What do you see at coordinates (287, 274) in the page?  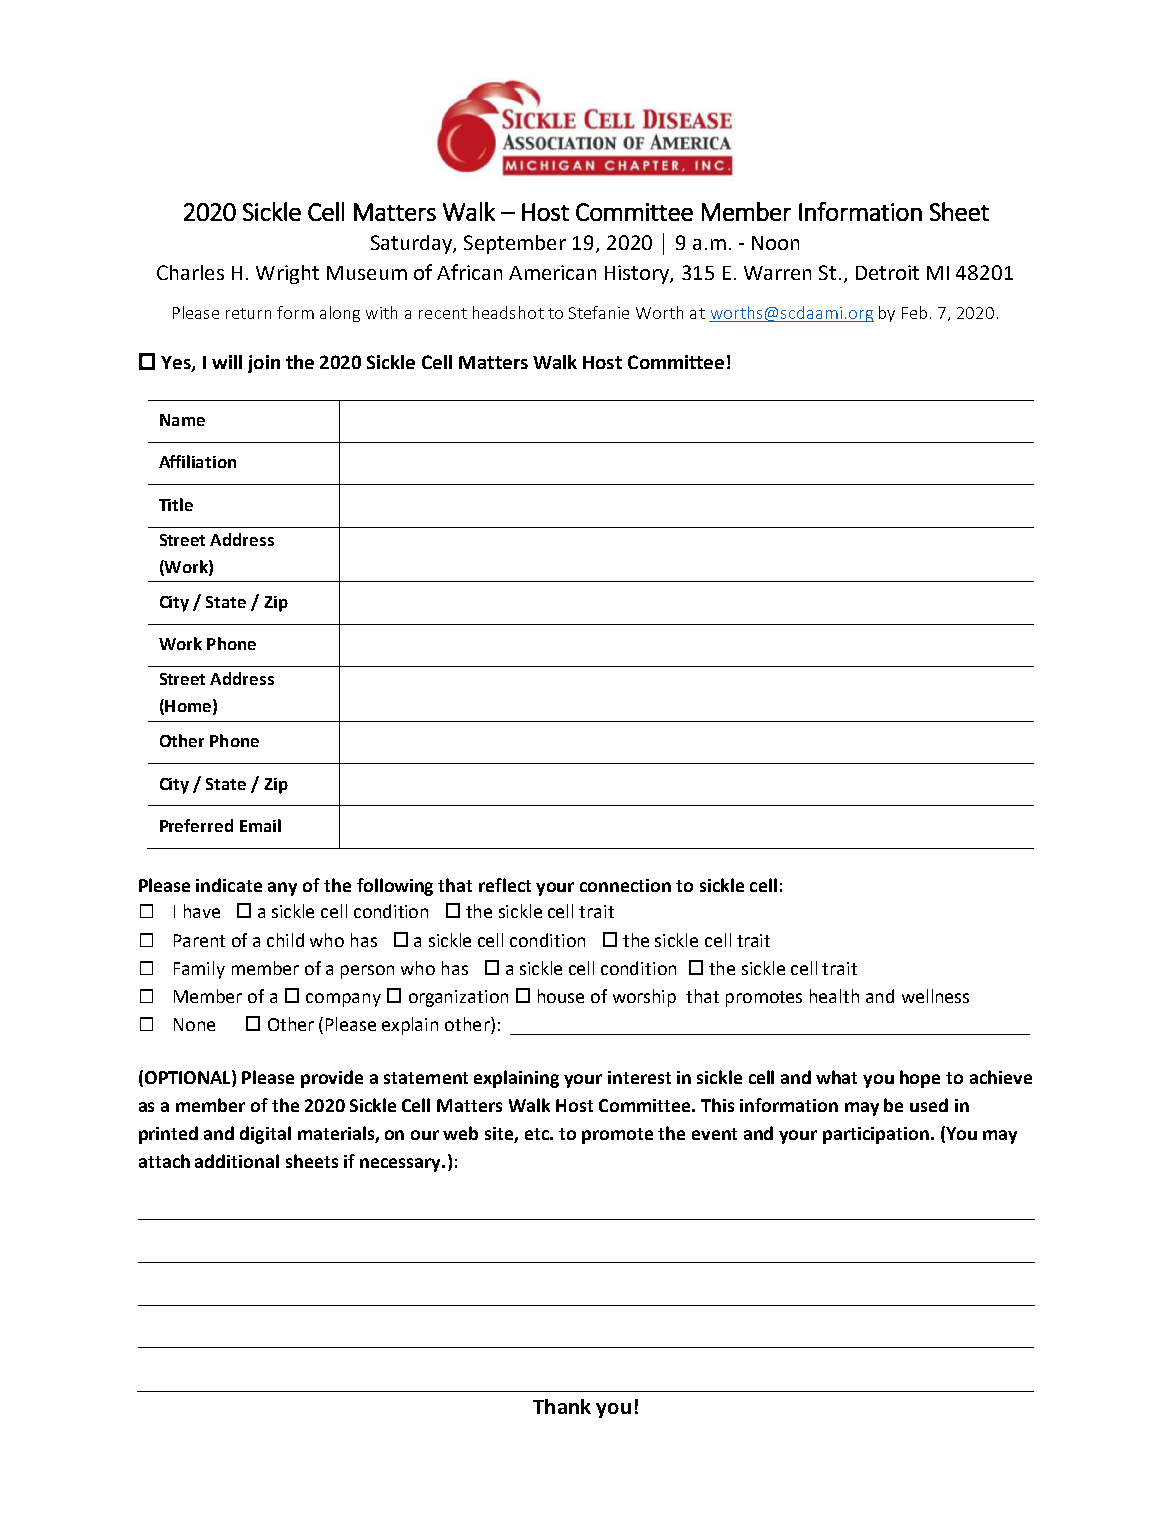 I see `Wright` at bounding box center [287, 274].
